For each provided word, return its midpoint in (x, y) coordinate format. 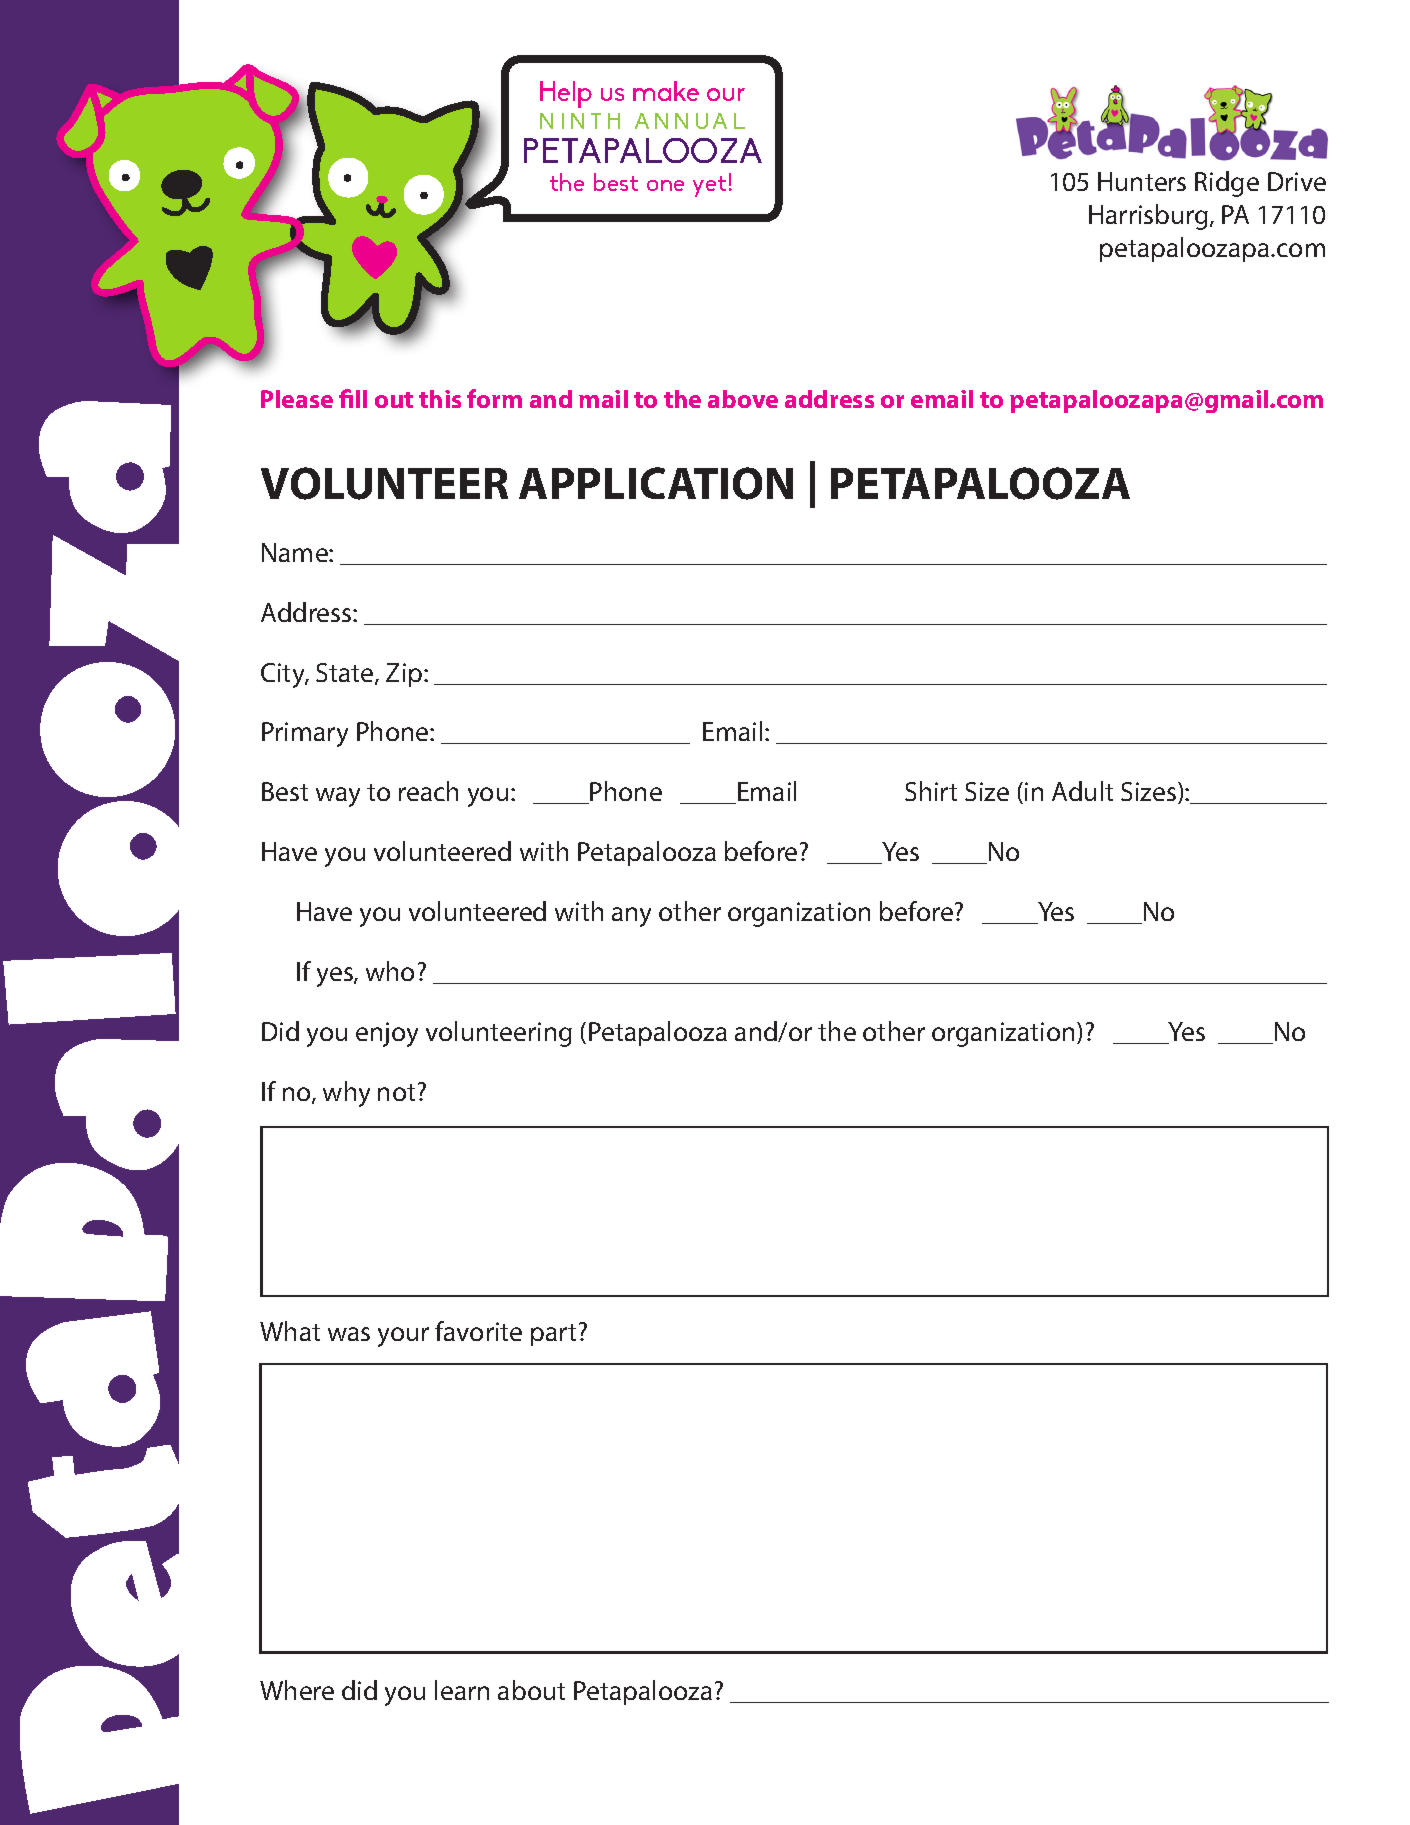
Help (566, 94)
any (631, 917)
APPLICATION (656, 483)
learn (462, 1690)
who (390, 971)
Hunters (1142, 181)
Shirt (931, 791)
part (553, 1335)
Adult (1082, 791)
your (403, 1337)
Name (296, 552)
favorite (478, 1331)
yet (709, 186)
